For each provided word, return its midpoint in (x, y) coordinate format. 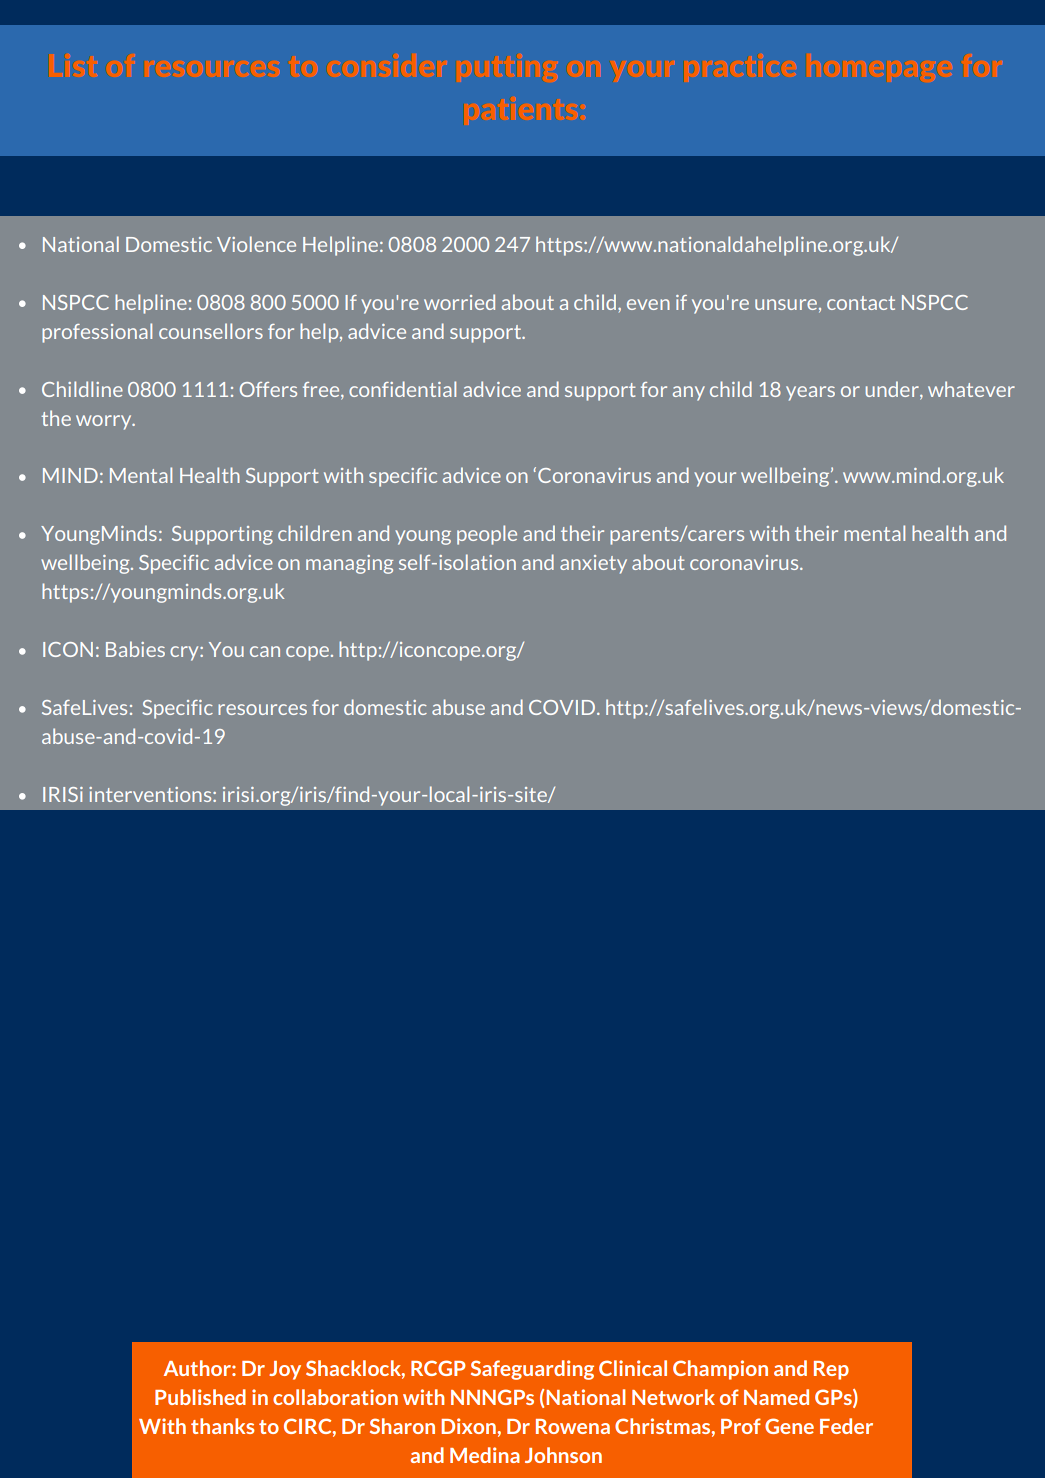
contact (861, 303)
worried (459, 302)
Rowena (573, 1426)
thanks (222, 1426)
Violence (256, 244)
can (265, 651)
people (487, 535)
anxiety (593, 564)
